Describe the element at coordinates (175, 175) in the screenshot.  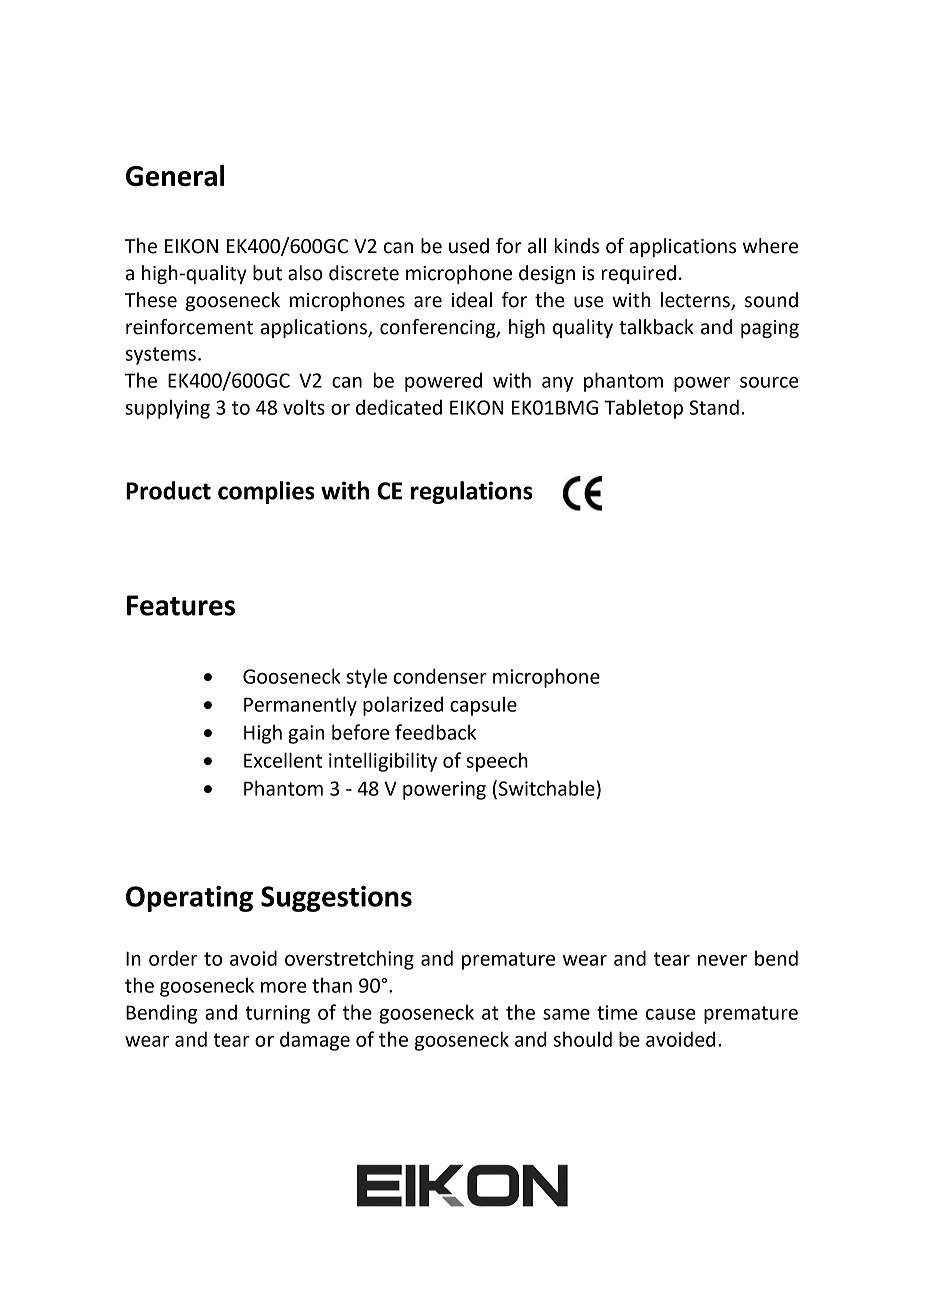
I see `General` at that location.
